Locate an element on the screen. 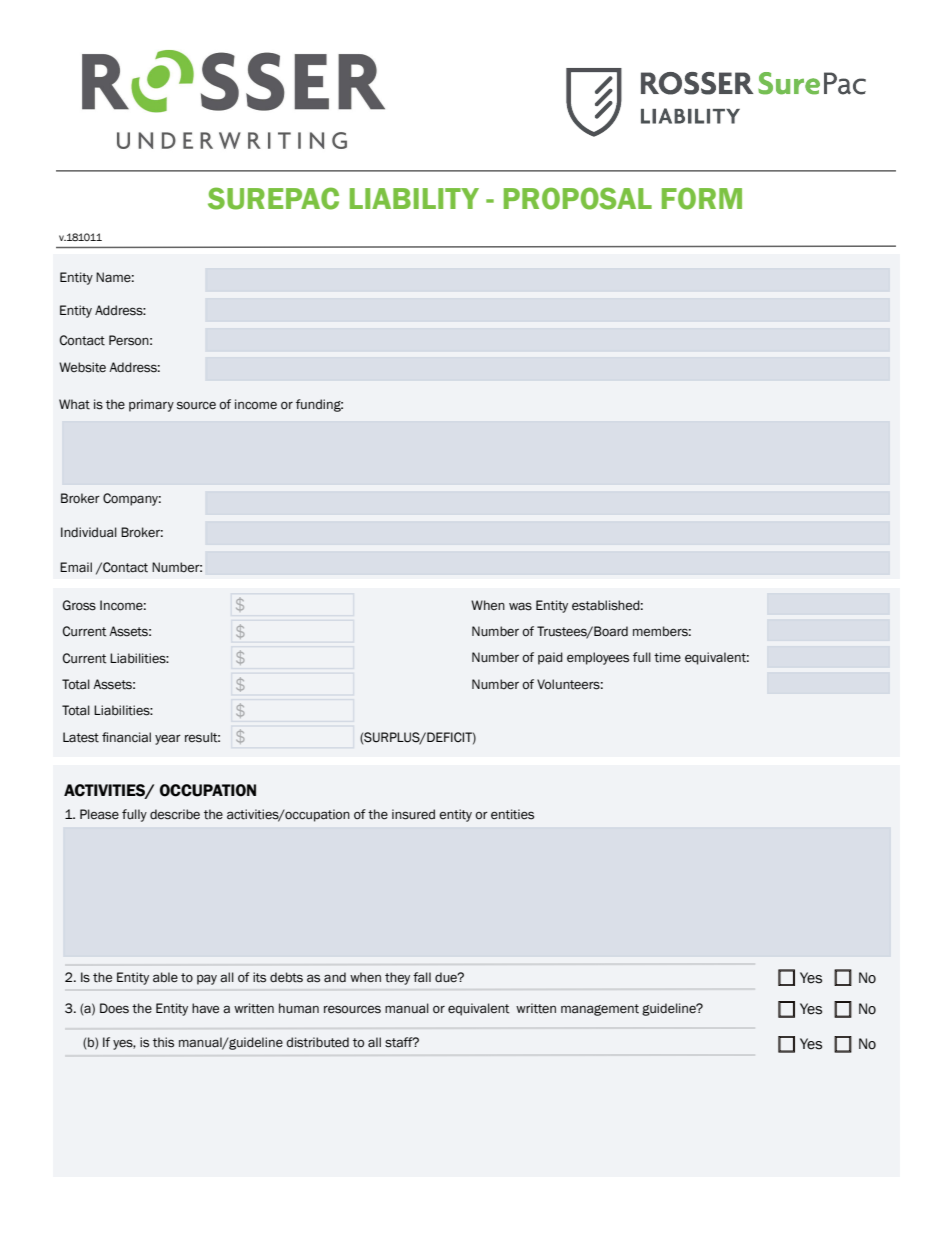 The height and width of the screenshot is (1233, 952). was is located at coordinates (520, 606).
